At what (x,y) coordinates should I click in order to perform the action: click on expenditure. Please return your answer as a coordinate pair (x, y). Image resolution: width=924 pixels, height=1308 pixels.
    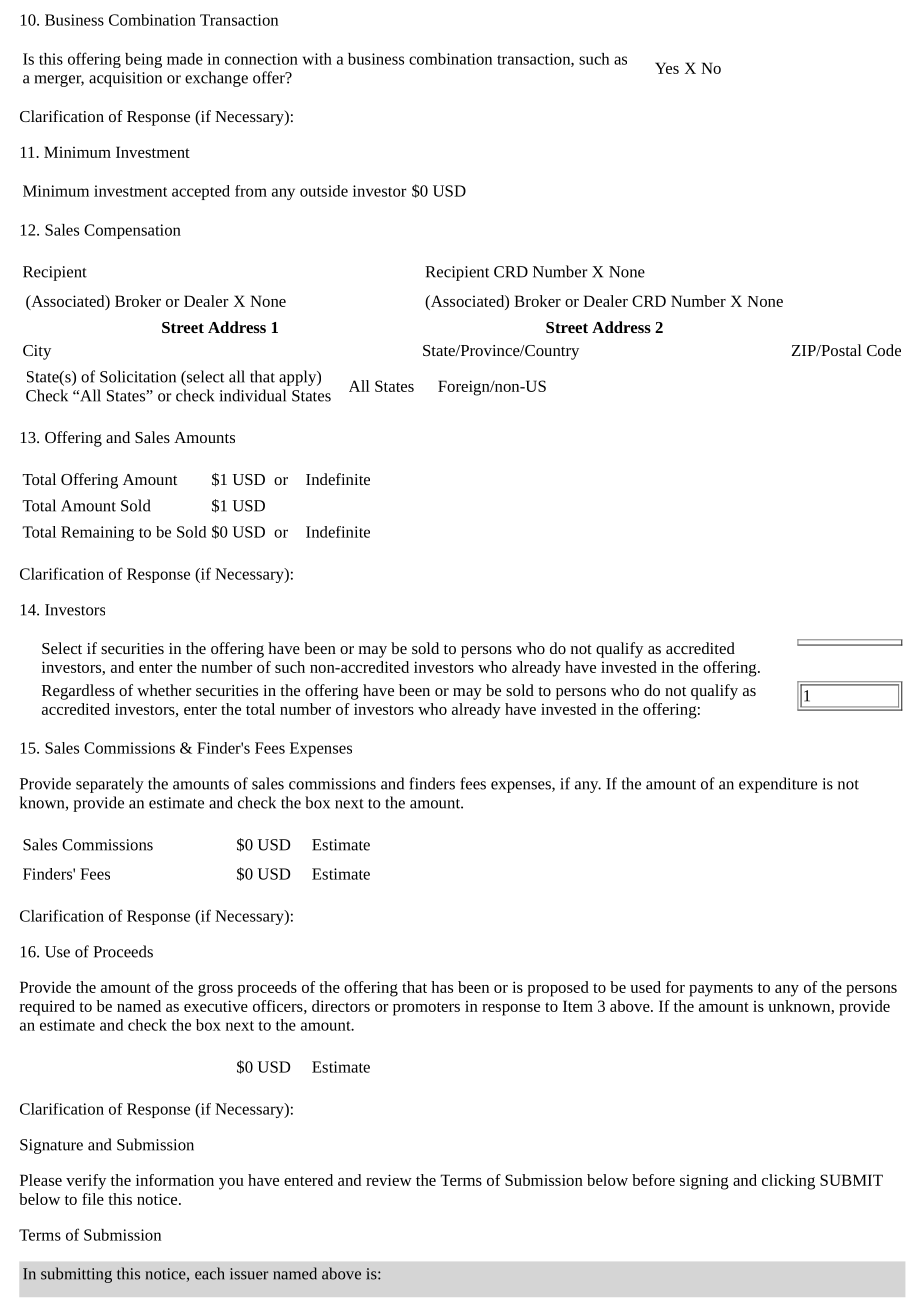
    Looking at the image, I should click on (778, 785).
